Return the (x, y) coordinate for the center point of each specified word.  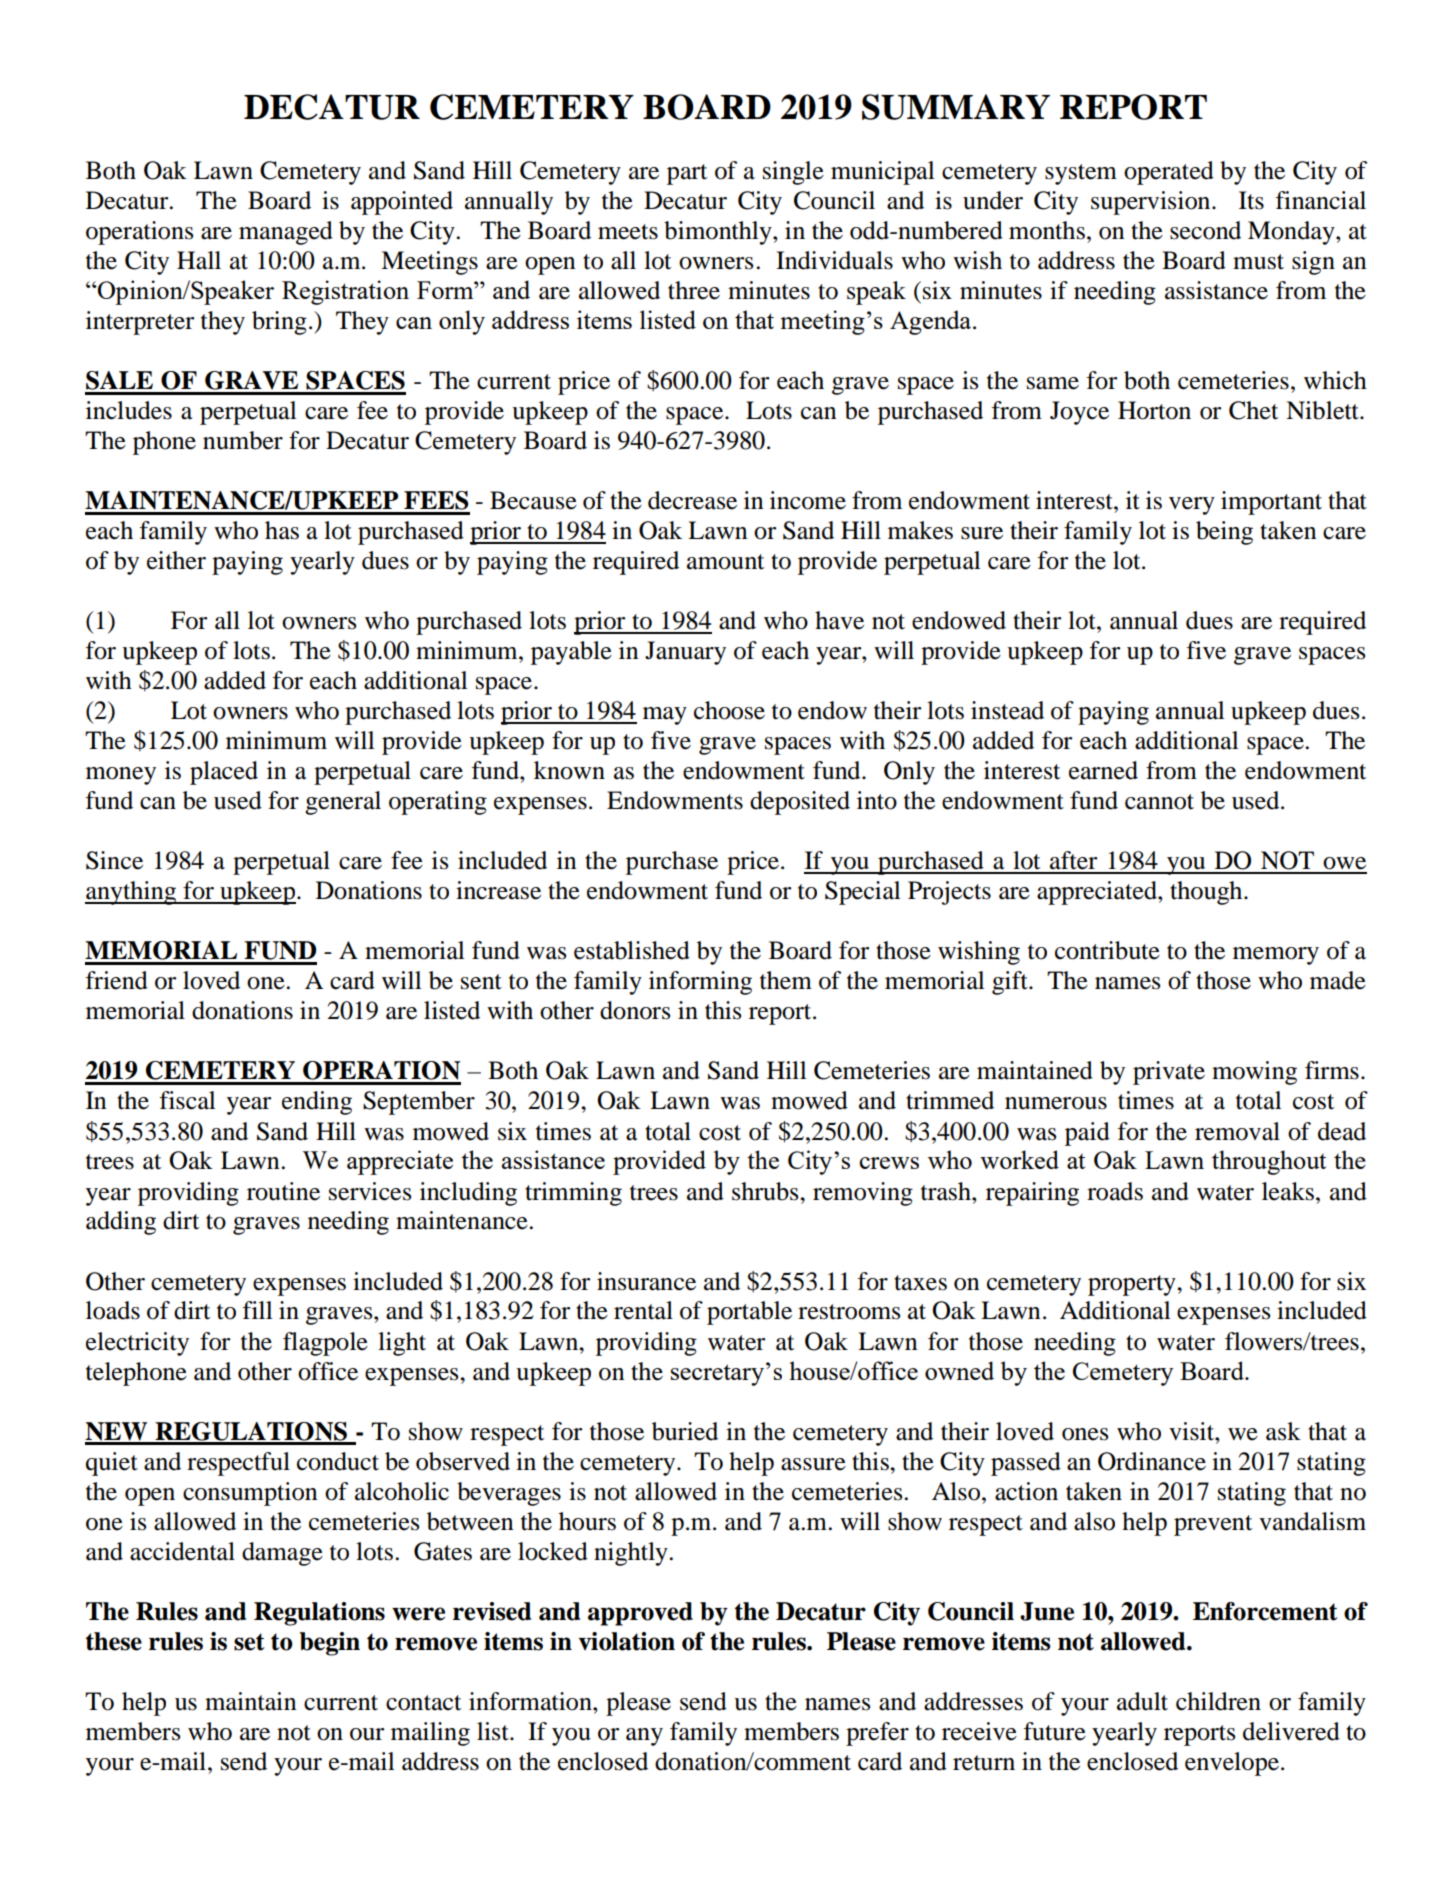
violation (626, 1641)
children (1218, 1701)
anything (132, 893)
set (249, 1642)
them (786, 980)
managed (286, 233)
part (687, 174)
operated (1169, 173)
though (1207, 893)
